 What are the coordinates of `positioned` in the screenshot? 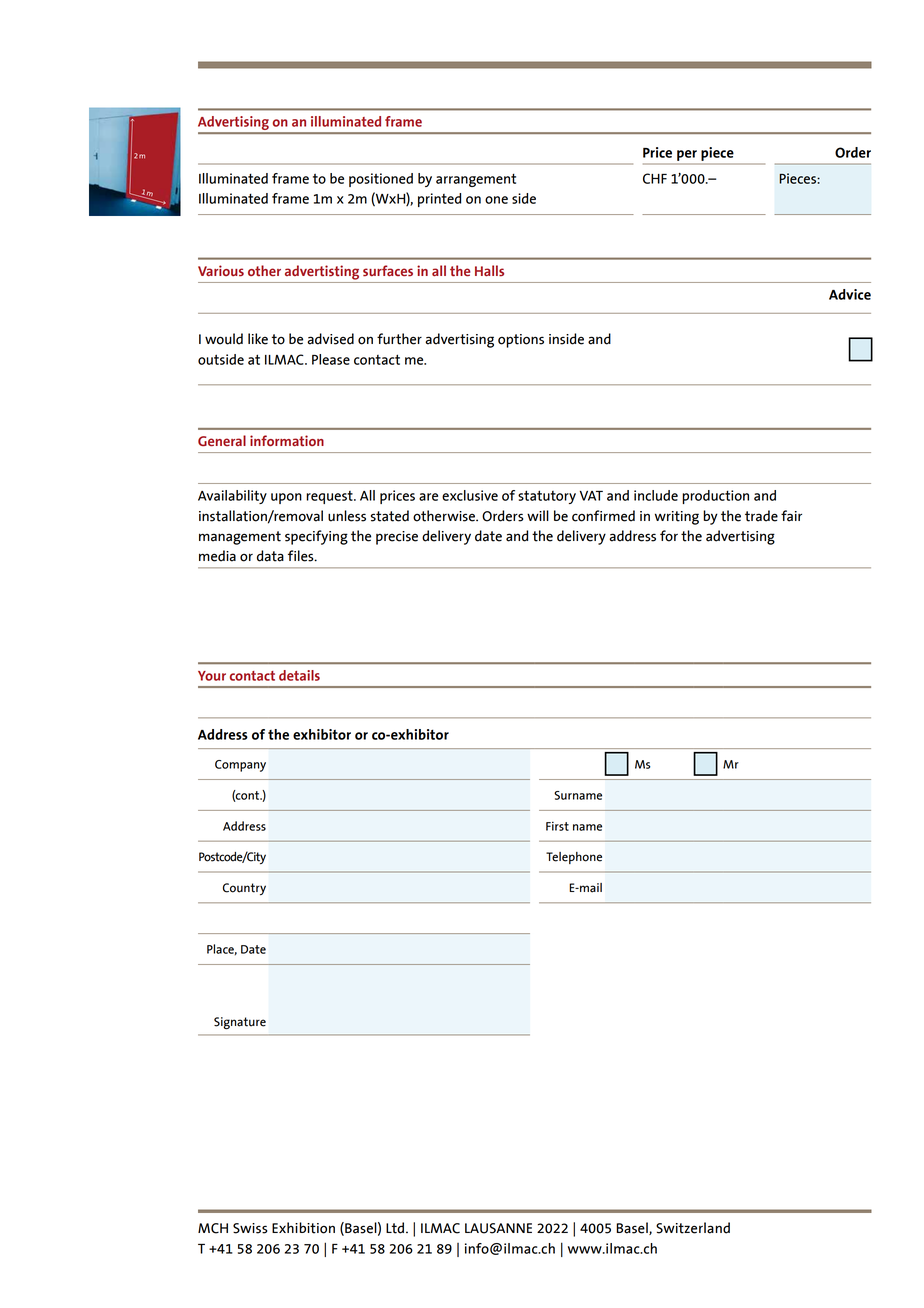 It's located at (381, 180).
